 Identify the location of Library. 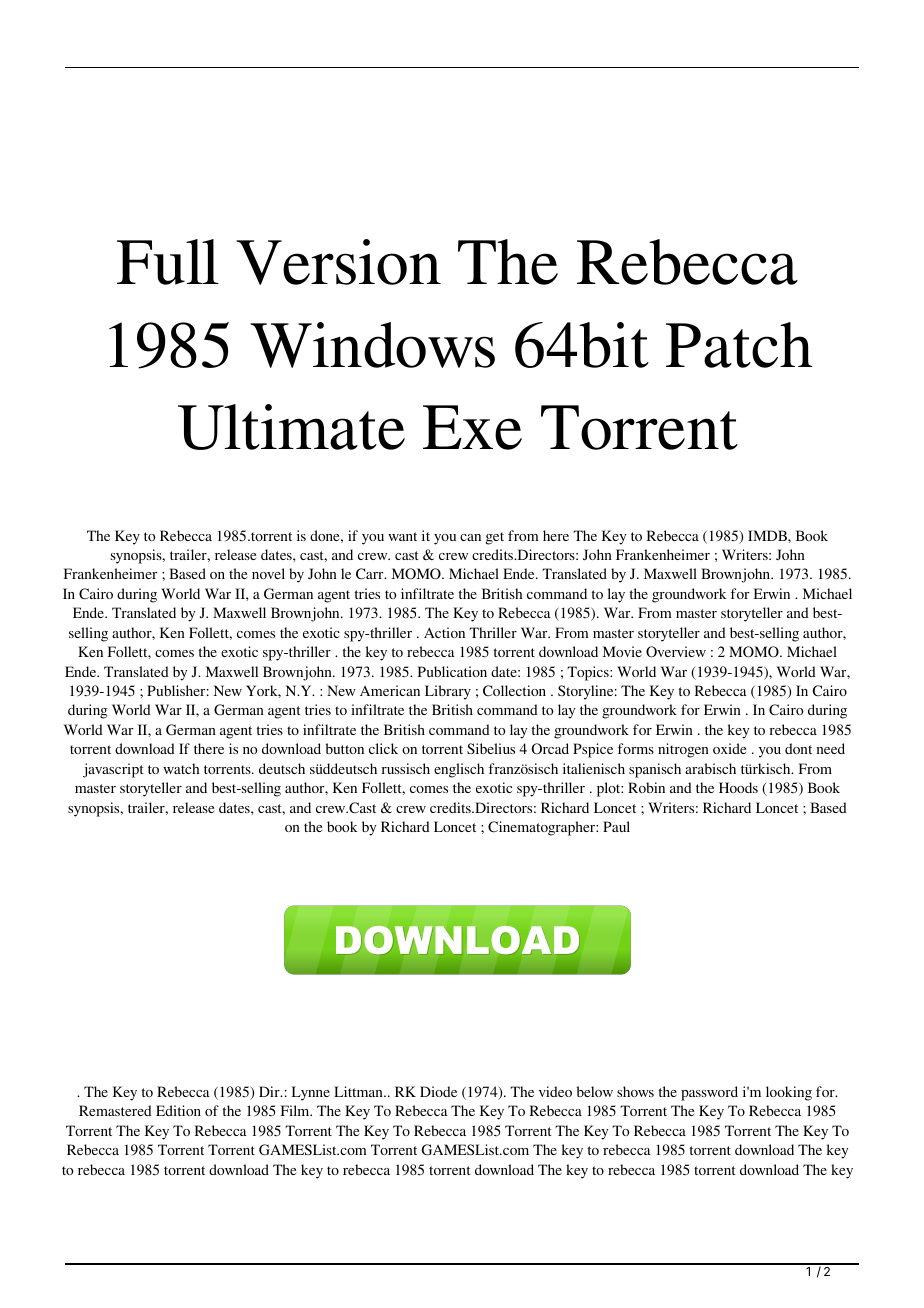
(448, 692).
